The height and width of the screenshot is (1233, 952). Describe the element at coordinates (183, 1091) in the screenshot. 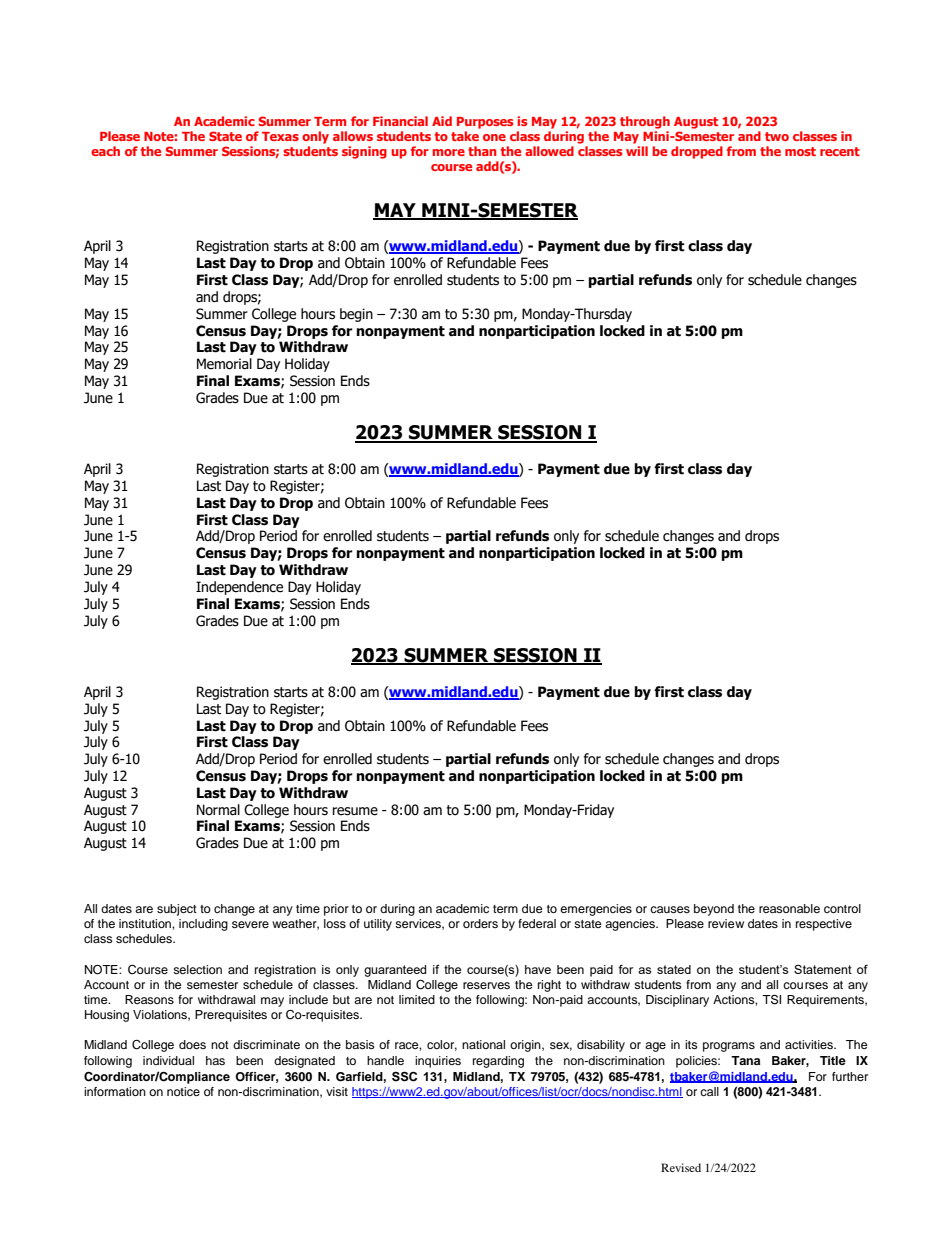

I see `notice` at that location.
